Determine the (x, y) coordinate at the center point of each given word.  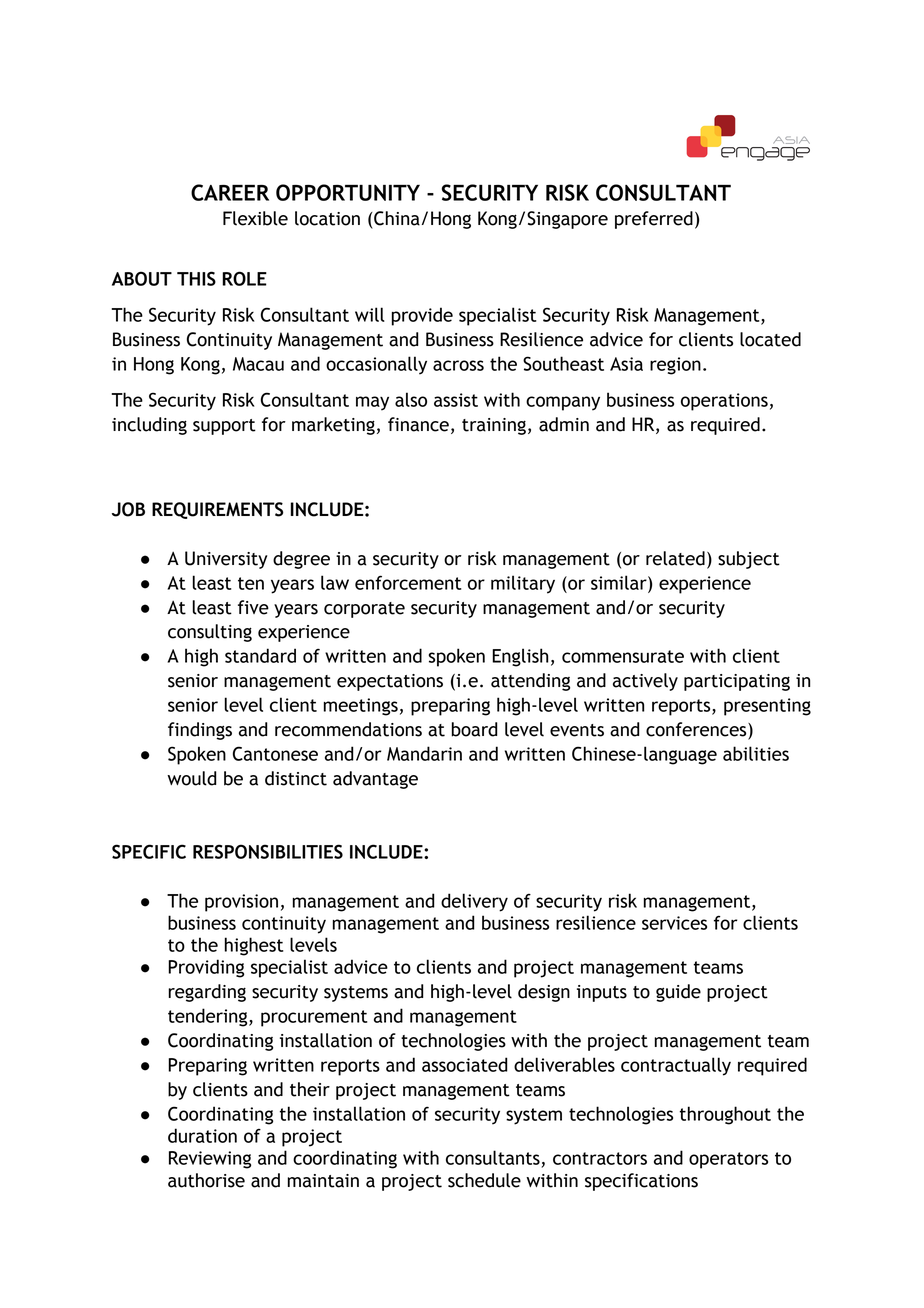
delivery (474, 902)
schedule (484, 1180)
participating (737, 682)
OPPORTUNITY (348, 192)
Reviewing (210, 1160)
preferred (654, 220)
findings (200, 731)
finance (418, 424)
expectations (390, 682)
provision (241, 903)
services (674, 923)
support (224, 427)
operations (724, 402)
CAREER (230, 192)
